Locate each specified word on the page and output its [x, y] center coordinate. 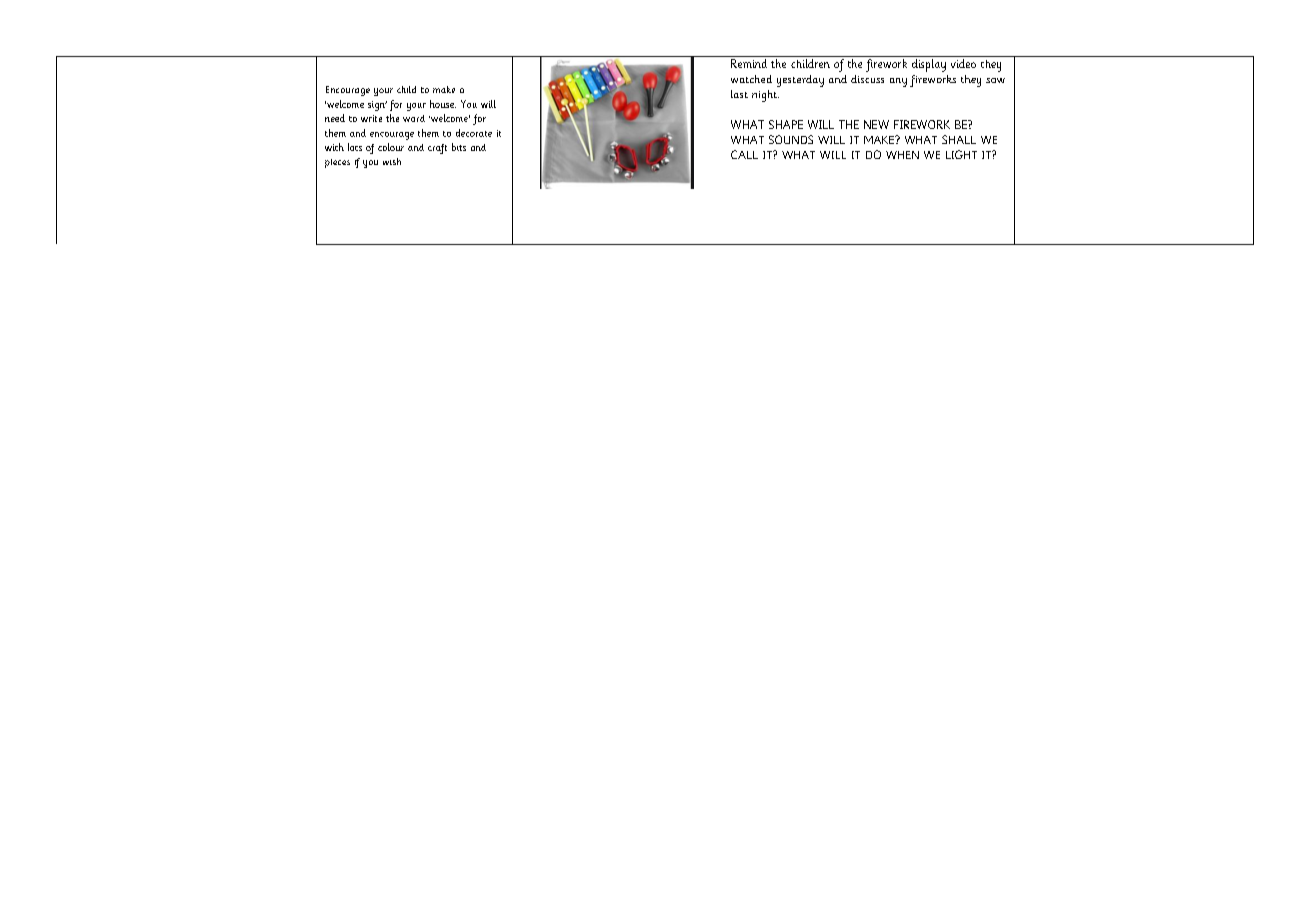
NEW [876, 124]
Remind [749, 63]
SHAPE [786, 124]
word [414, 118]
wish [392, 161]
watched [751, 79]
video [963, 63]
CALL [744, 154]
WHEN [902, 155]
